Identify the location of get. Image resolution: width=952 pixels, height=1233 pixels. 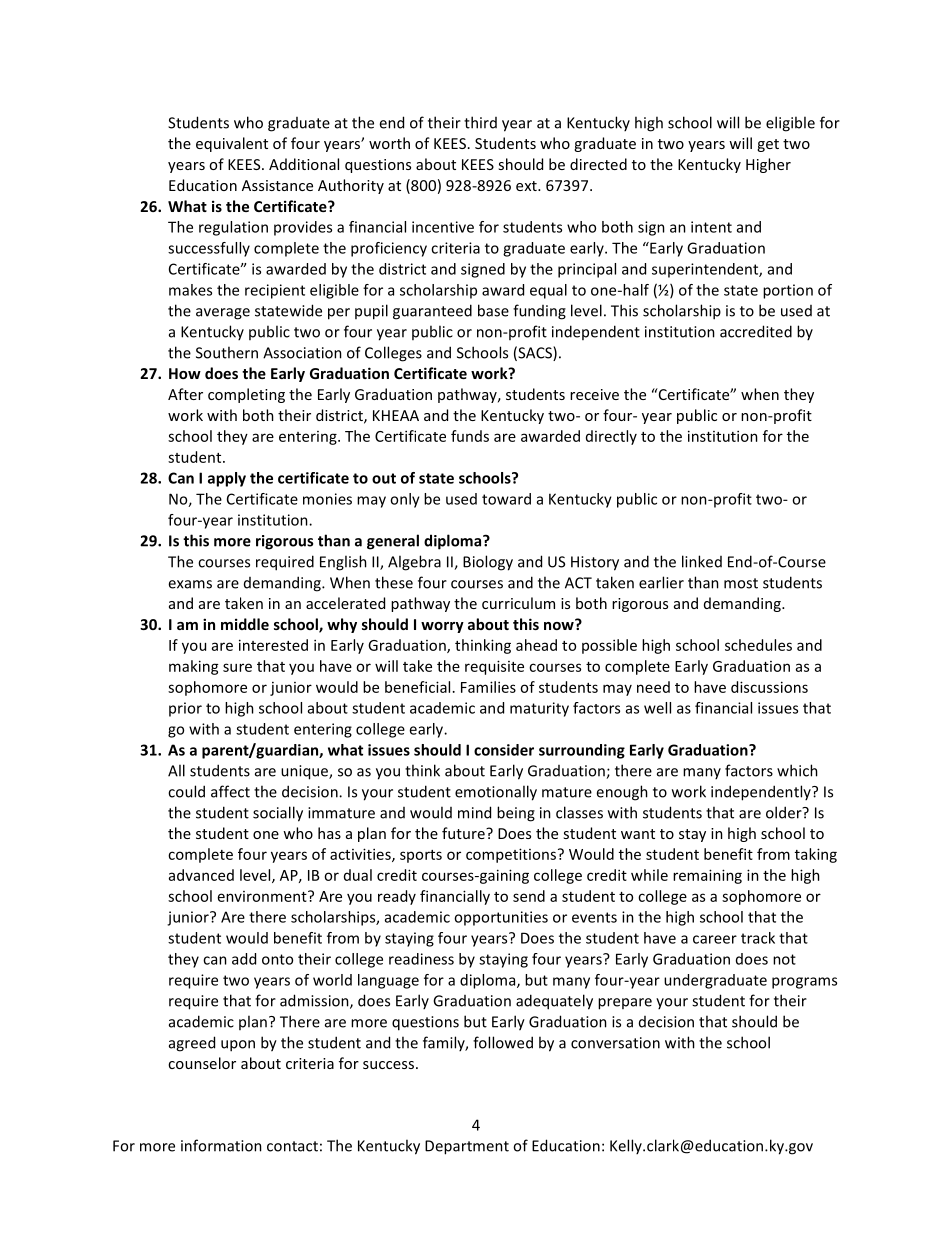
(768, 145).
